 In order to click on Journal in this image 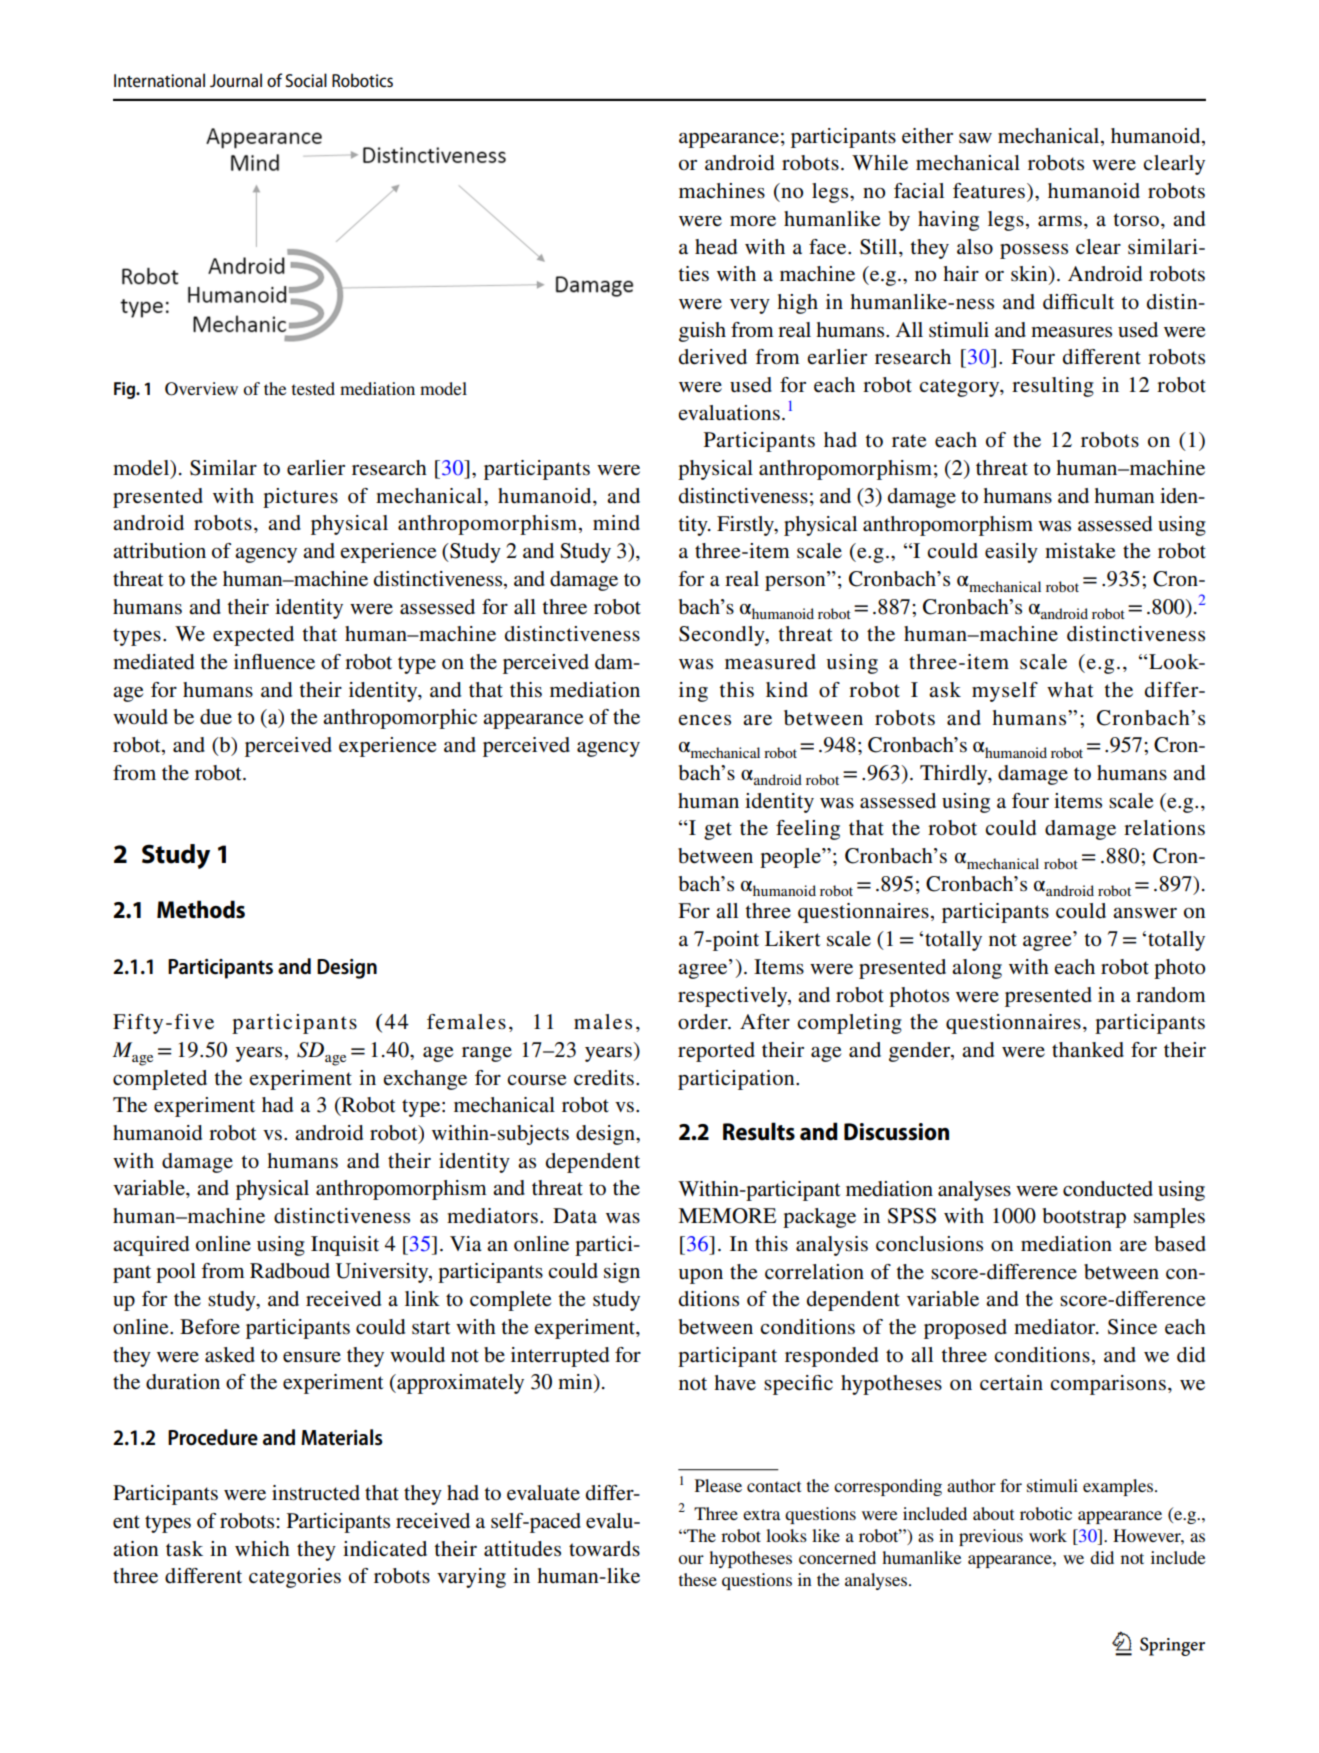, I will do `click(236, 80)`.
